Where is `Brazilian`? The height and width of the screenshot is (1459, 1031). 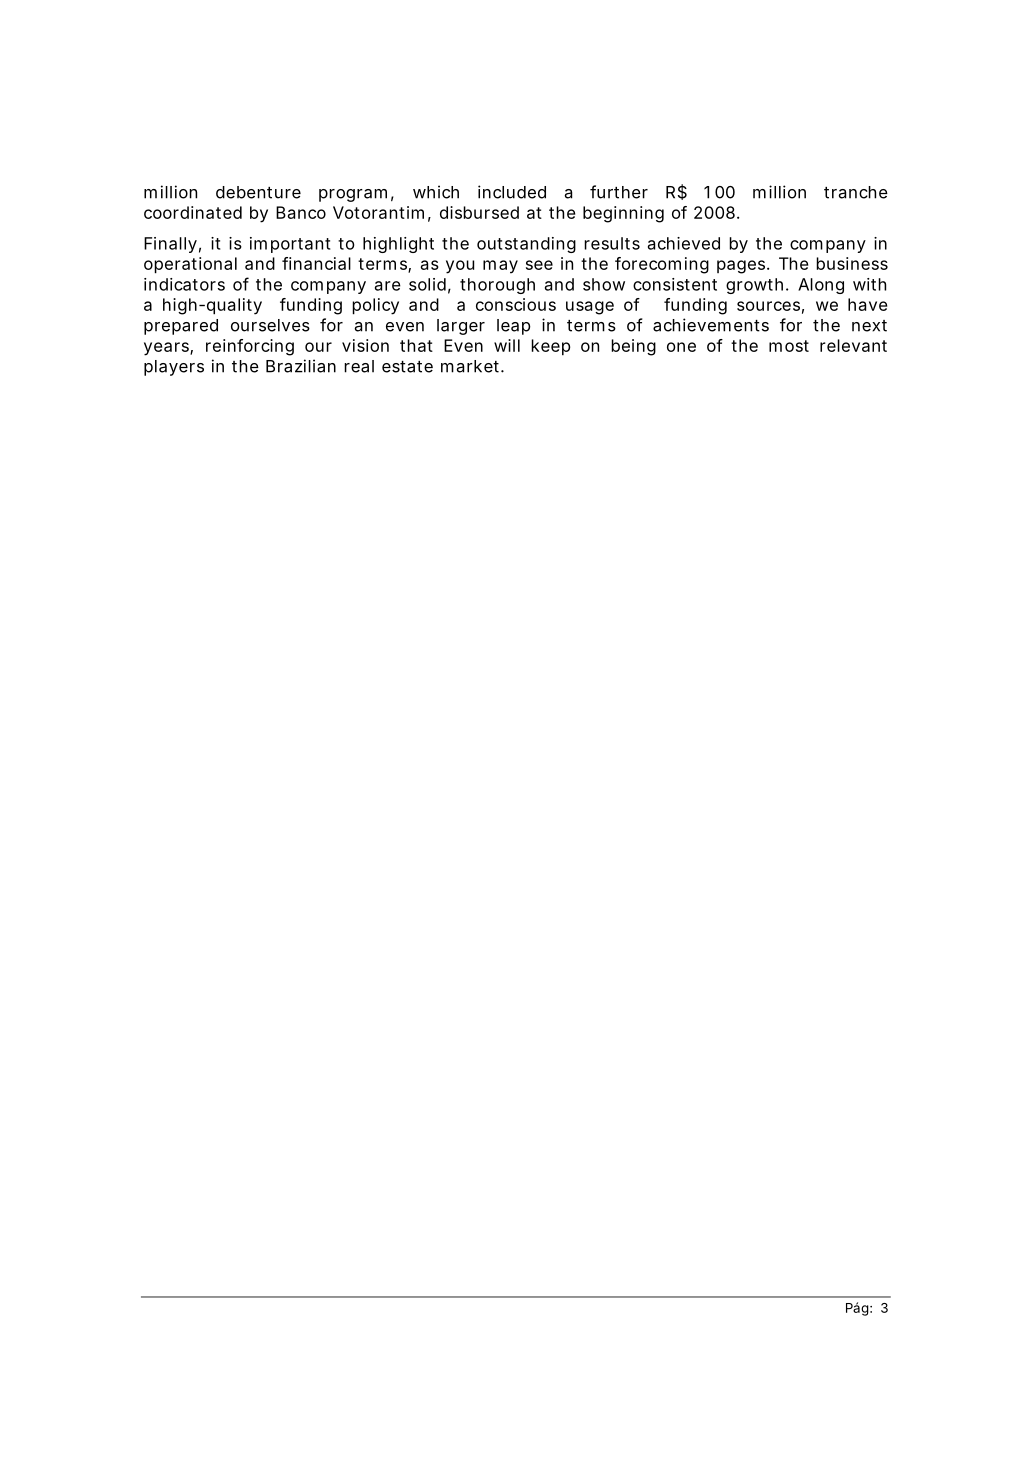
Brazilian is located at coordinates (301, 366).
